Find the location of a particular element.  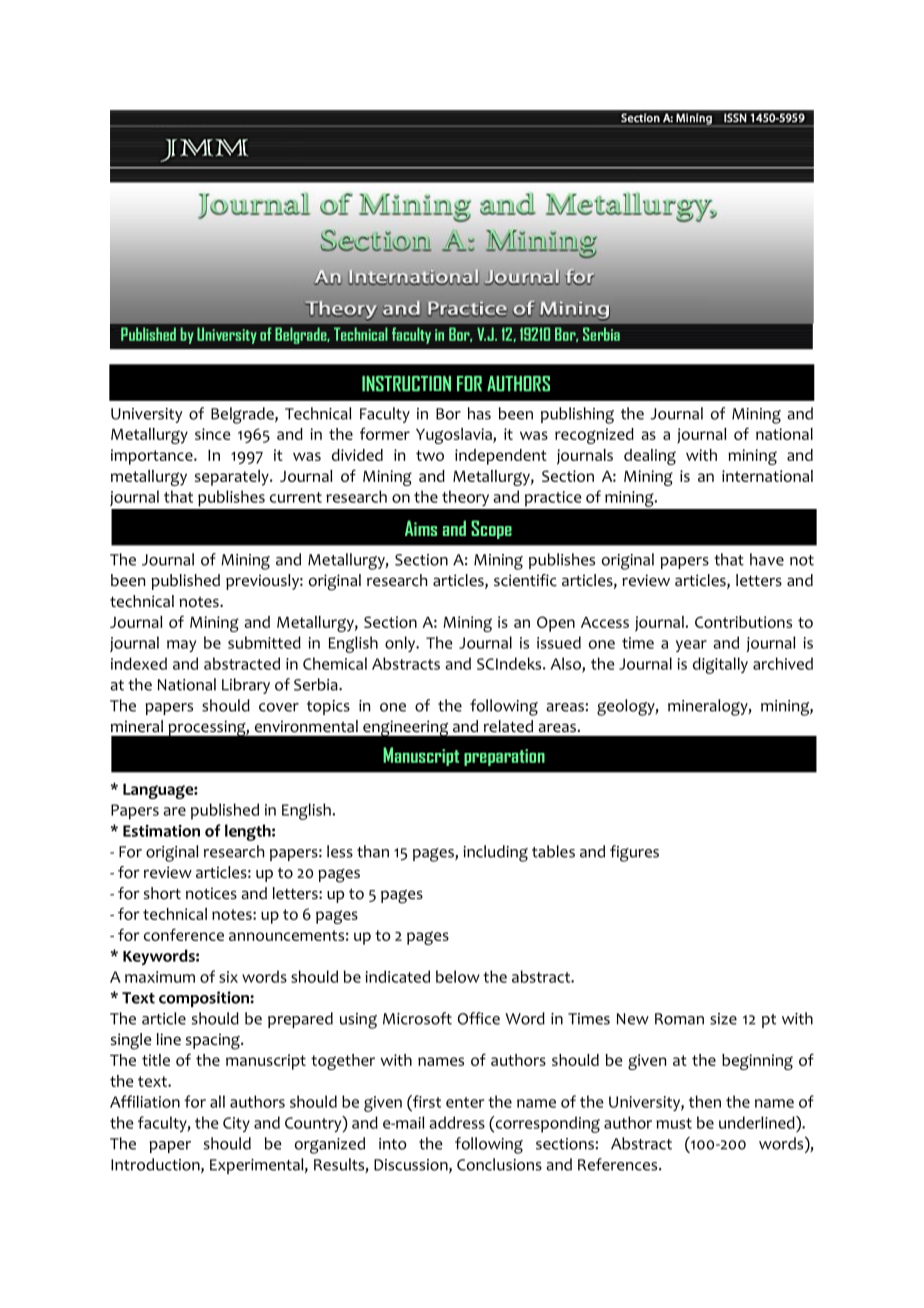

has is located at coordinates (479, 413).
